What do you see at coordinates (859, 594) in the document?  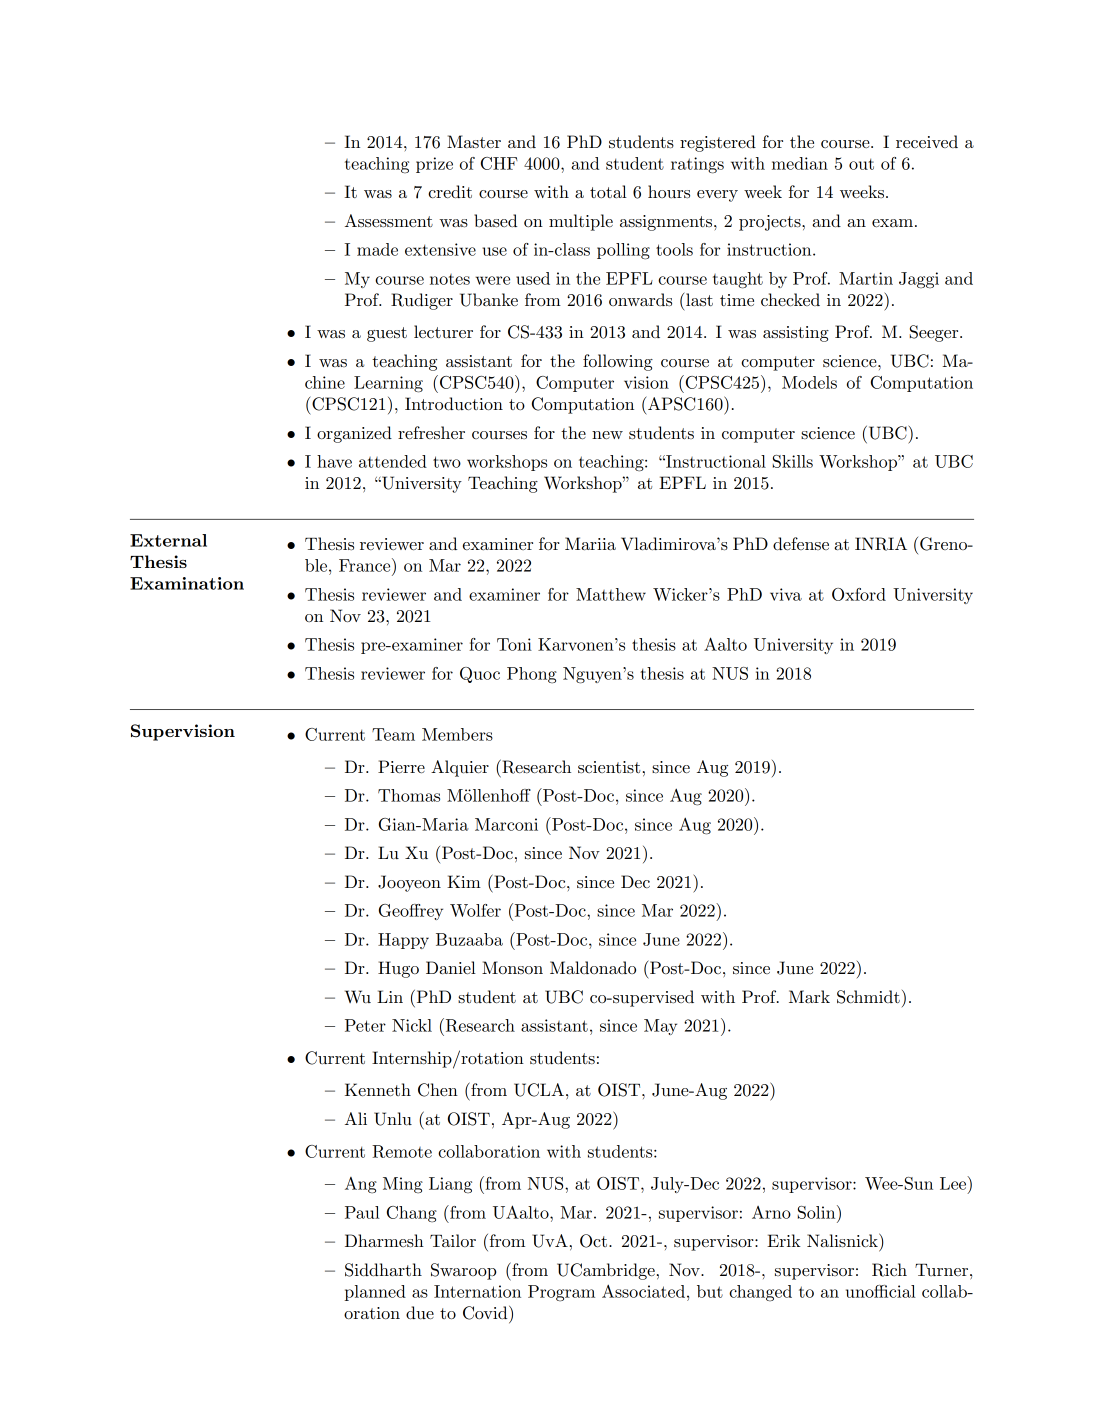 I see `Oxford` at bounding box center [859, 594].
